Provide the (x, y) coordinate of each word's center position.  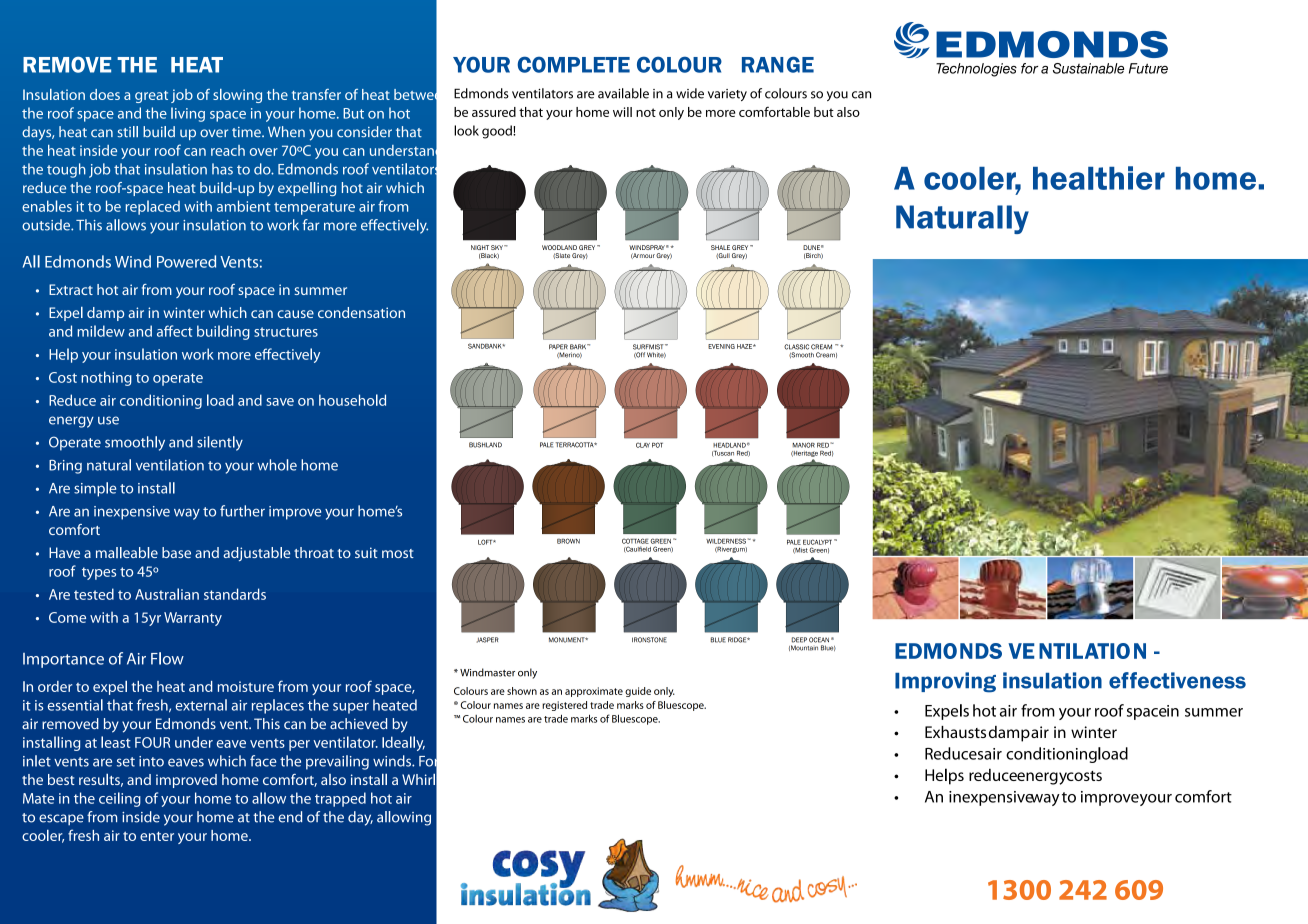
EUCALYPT (817, 542)
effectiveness (1177, 680)
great (151, 97)
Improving (945, 682)
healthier (1099, 178)
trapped (340, 799)
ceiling (120, 799)
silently (220, 443)
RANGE (778, 64)
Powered (186, 261)
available (623, 93)
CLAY (643, 445)
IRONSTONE (649, 640)
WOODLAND (559, 247)
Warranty (193, 619)
